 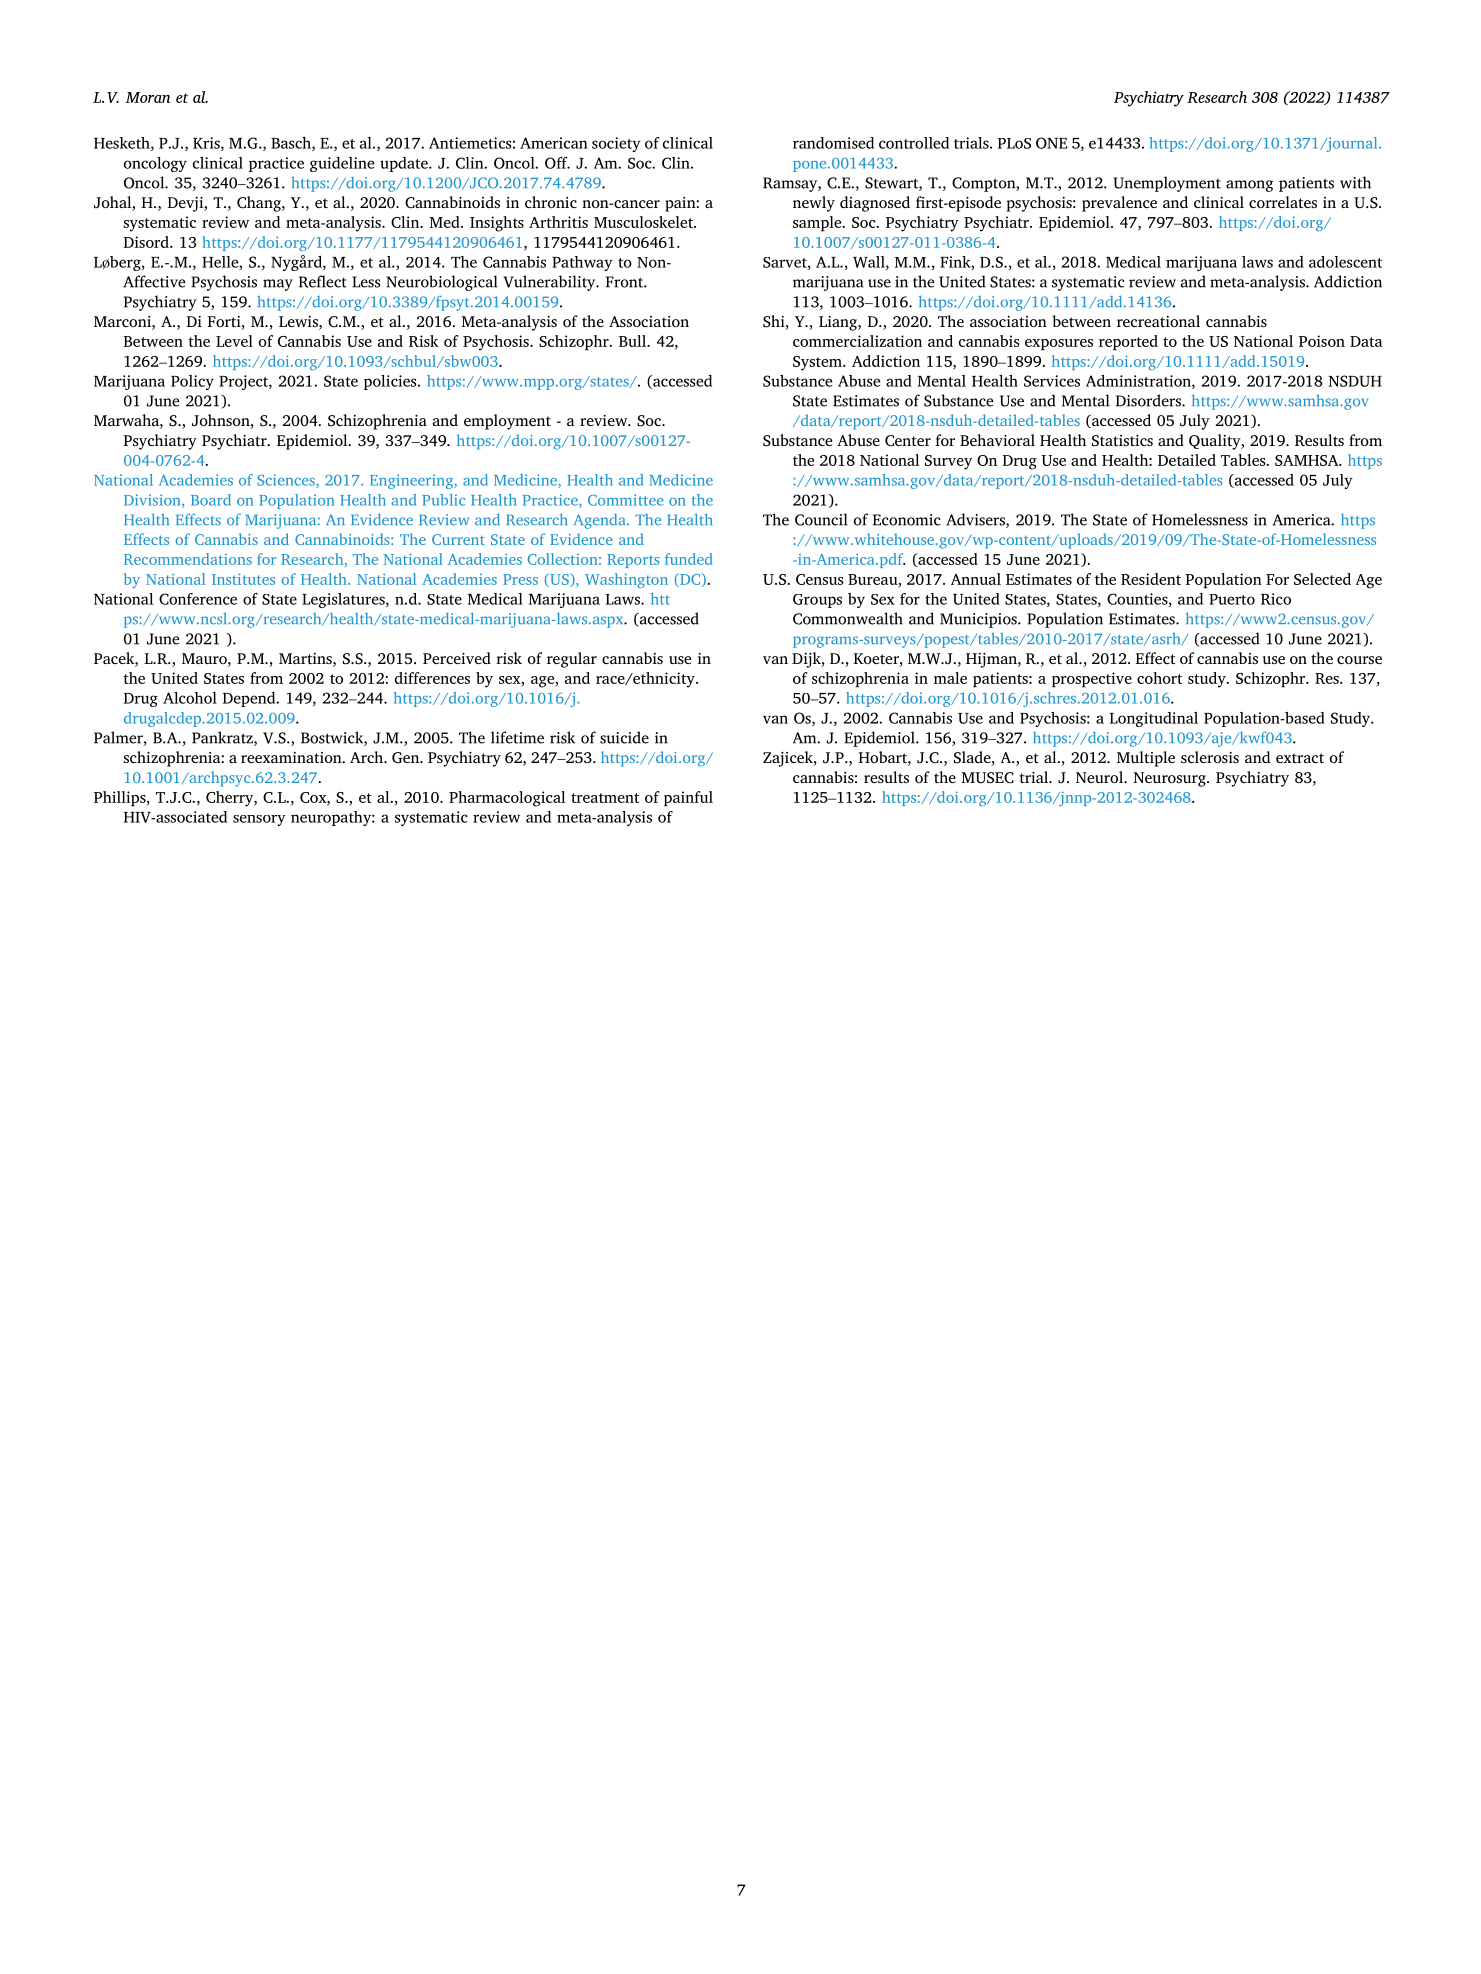 What do you see at coordinates (833, 143) in the page?
I see `randomised` at bounding box center [833, 143].
